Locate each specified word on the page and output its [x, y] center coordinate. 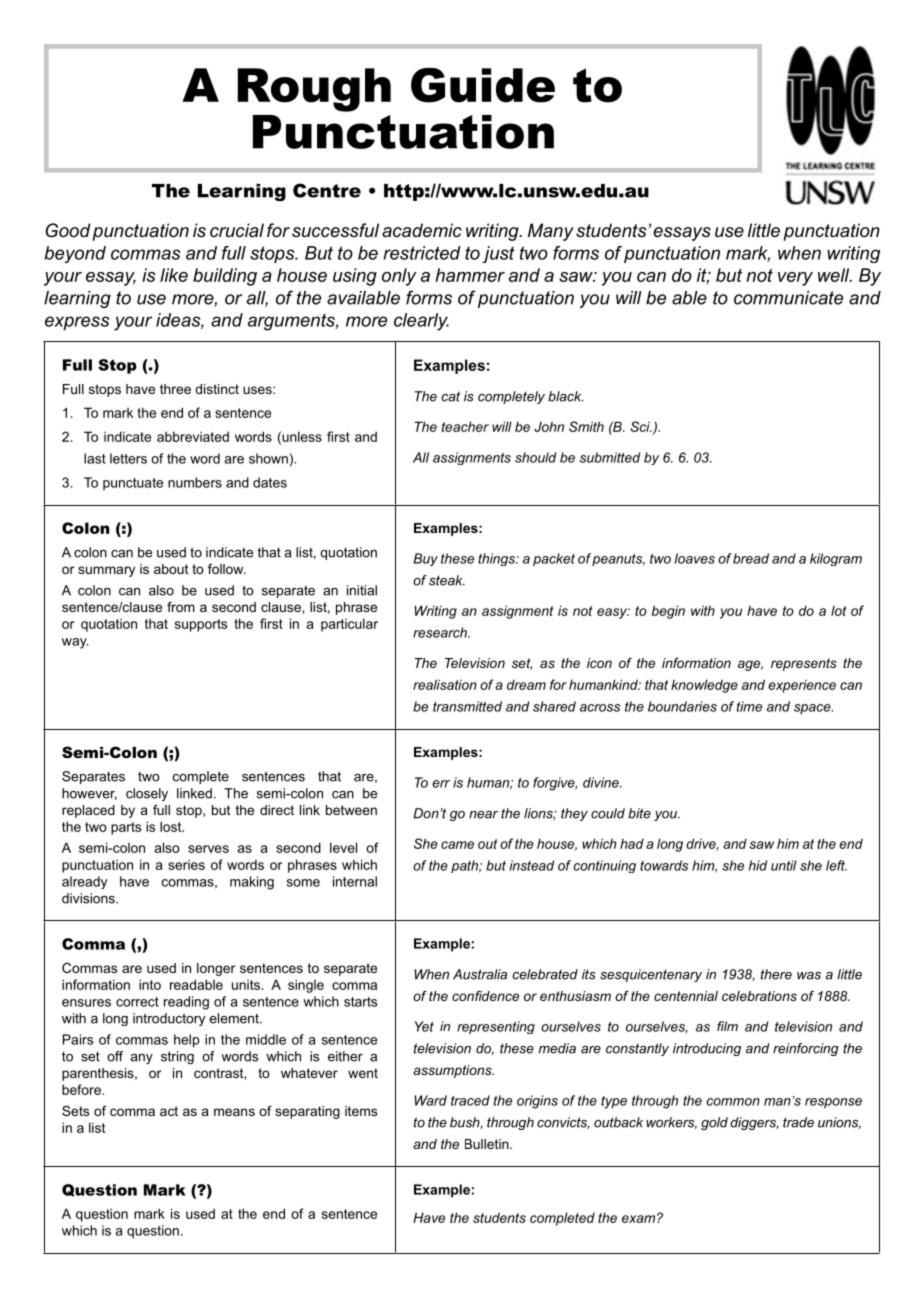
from [181, 607]
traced [470, 1100]
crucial [237, 230]
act [169, 1111]
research [441, 632]
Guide [483, 85]
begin [668, 612]
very [795, 279]
